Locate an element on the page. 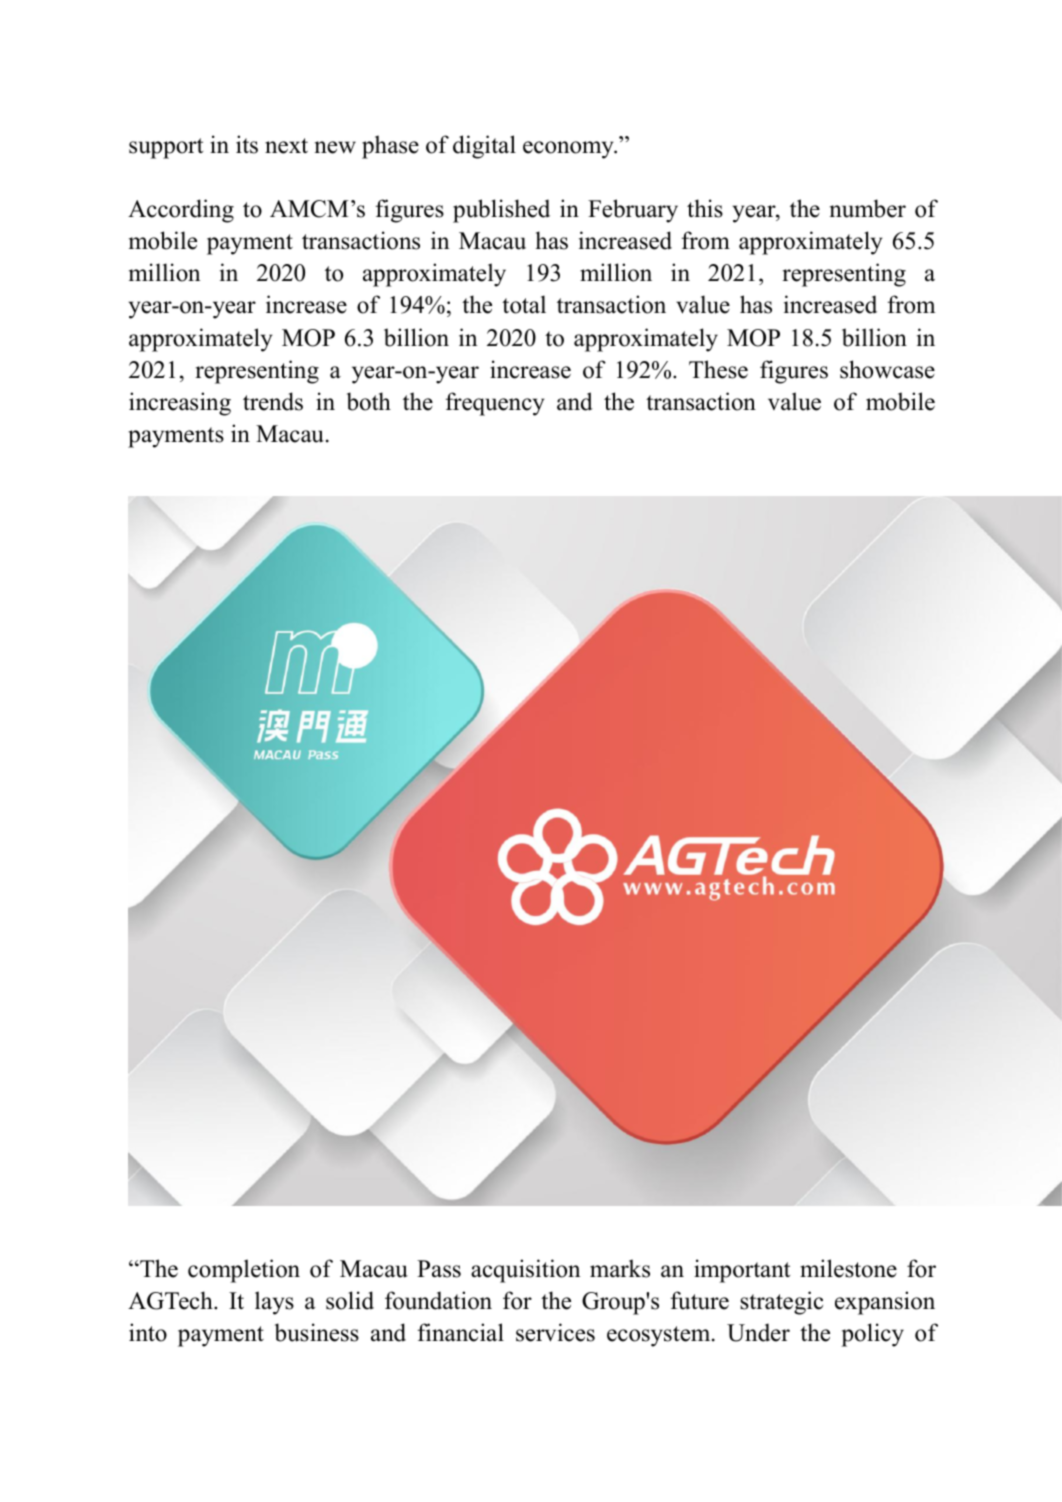 This document has width=1062, height=1502. completion is located at coordinates (244, 1271).
